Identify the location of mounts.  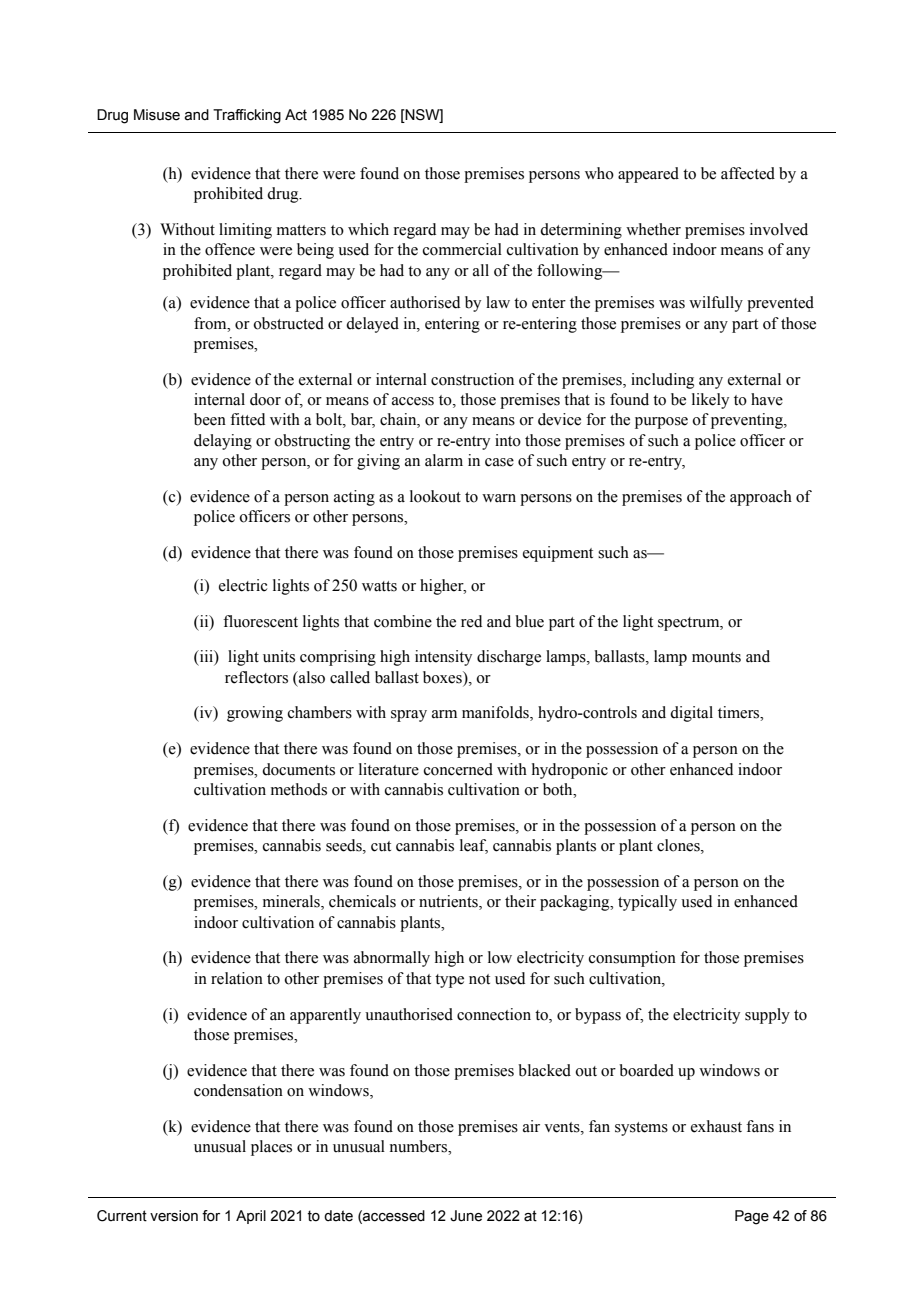
(716, 657).
